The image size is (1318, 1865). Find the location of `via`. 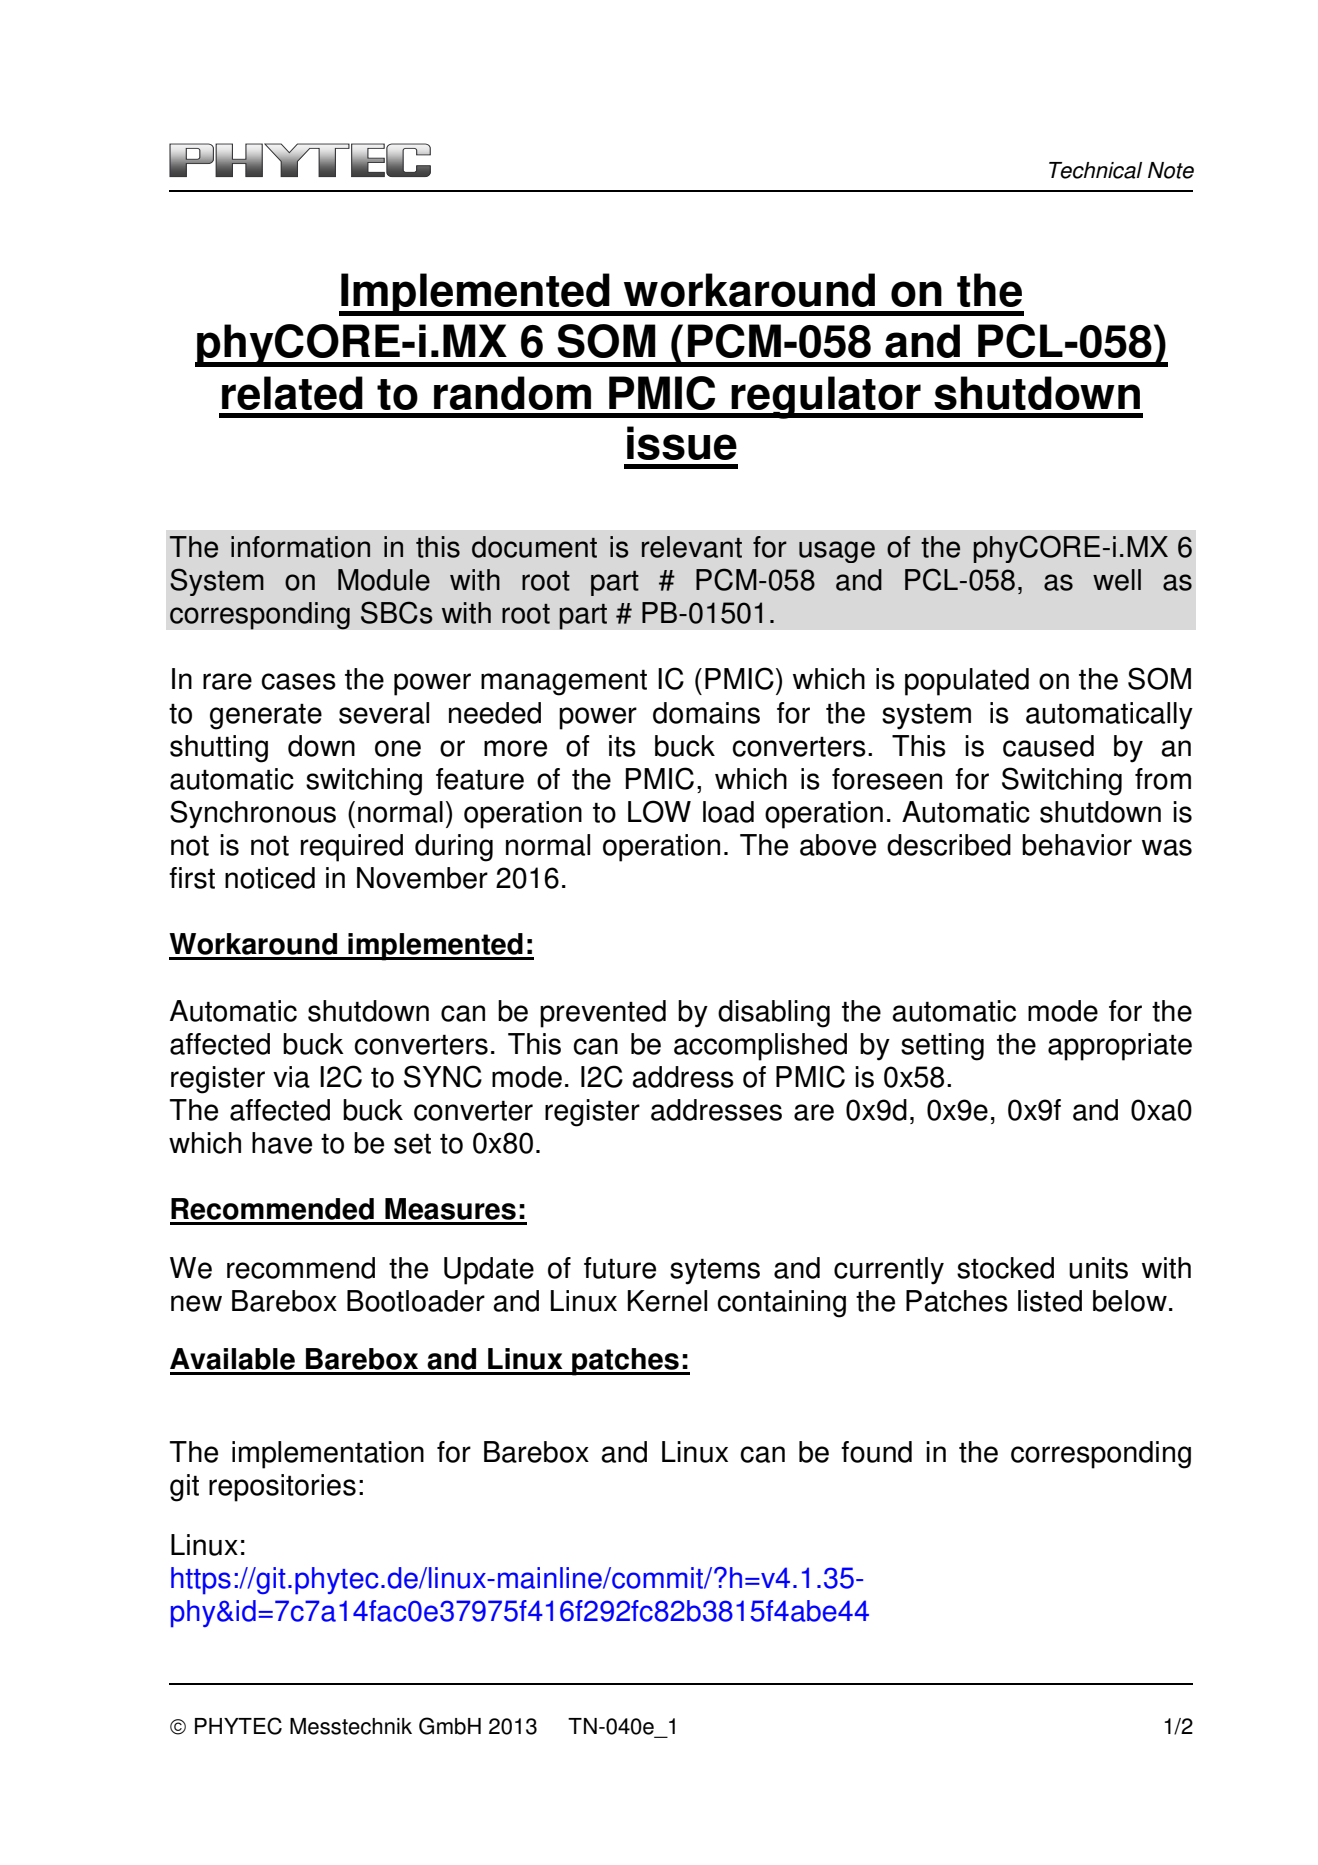

via is located at coordinates (291, 1077).
